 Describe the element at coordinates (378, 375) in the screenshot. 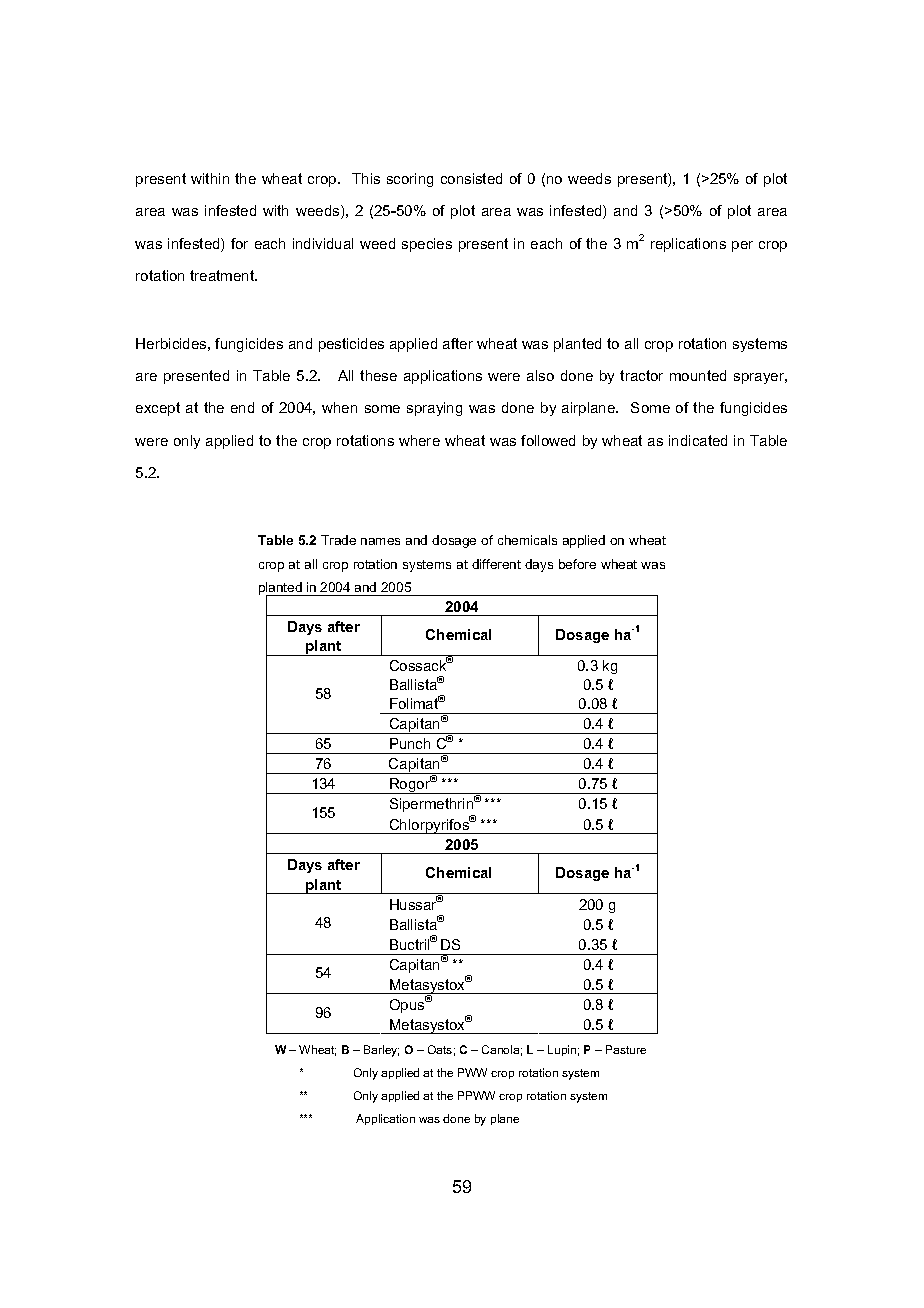

I see `these` at that location.
